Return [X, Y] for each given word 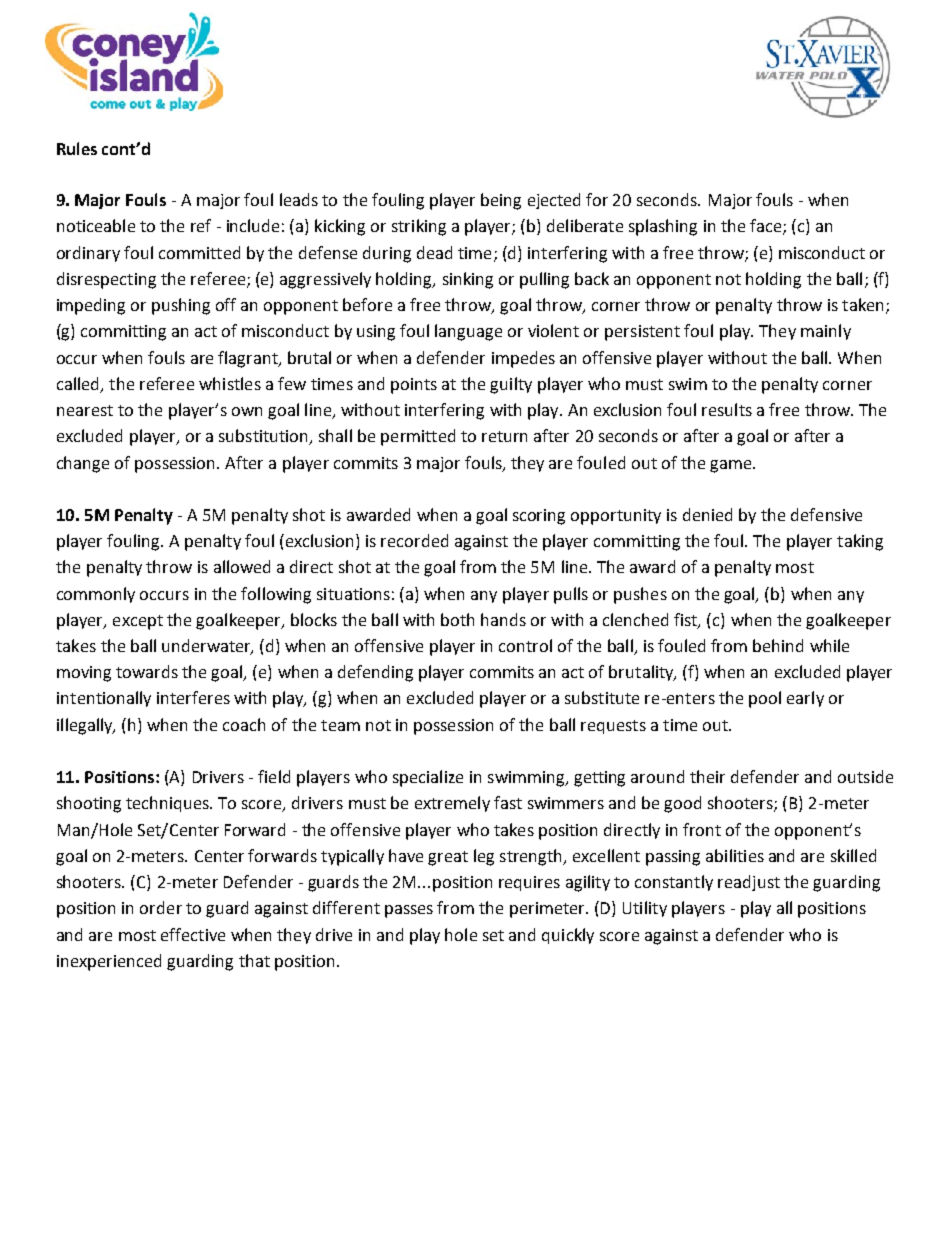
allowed [242, 566]
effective [193, 934]
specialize [428, 778]
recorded [414, 540]
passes [409, 911]
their [707, 776]
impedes [523, 359]
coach [244, 724]
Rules [77, 148]
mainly [826, 332]
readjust [749, 883]
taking [860, 542]
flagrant [249, 359]
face [767, 227]
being [501, 201]
